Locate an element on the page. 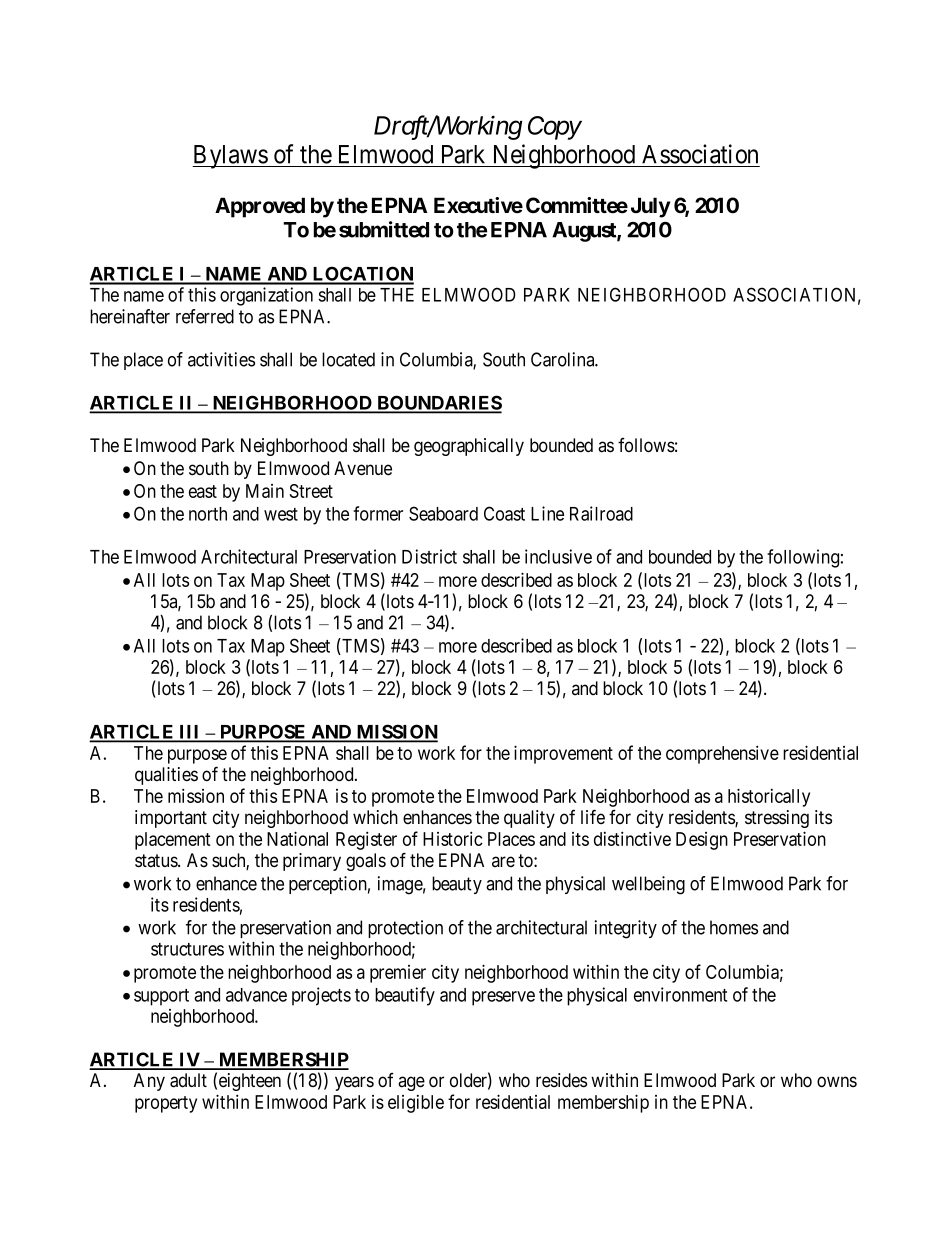 This page has height=1233, width=952. north is located at coordinates (208, 514).
